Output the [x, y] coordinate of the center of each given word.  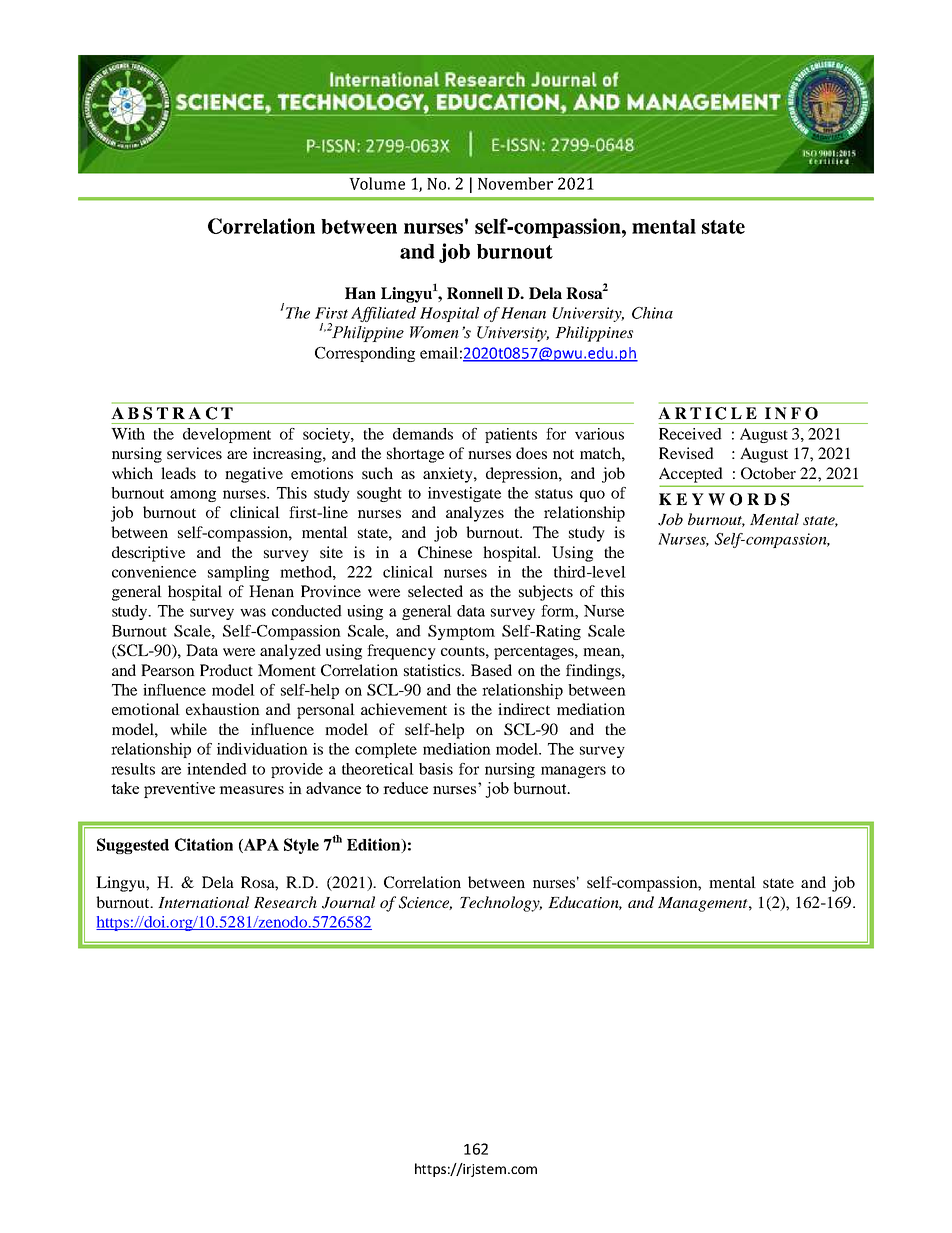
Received [690, 434]
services [194, 453]
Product [226, 670]
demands [423, 434]
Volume [377, 183]
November [515, 183]
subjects [546, 593]
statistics [433, 670]
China [652, 313]
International [203, 902]
